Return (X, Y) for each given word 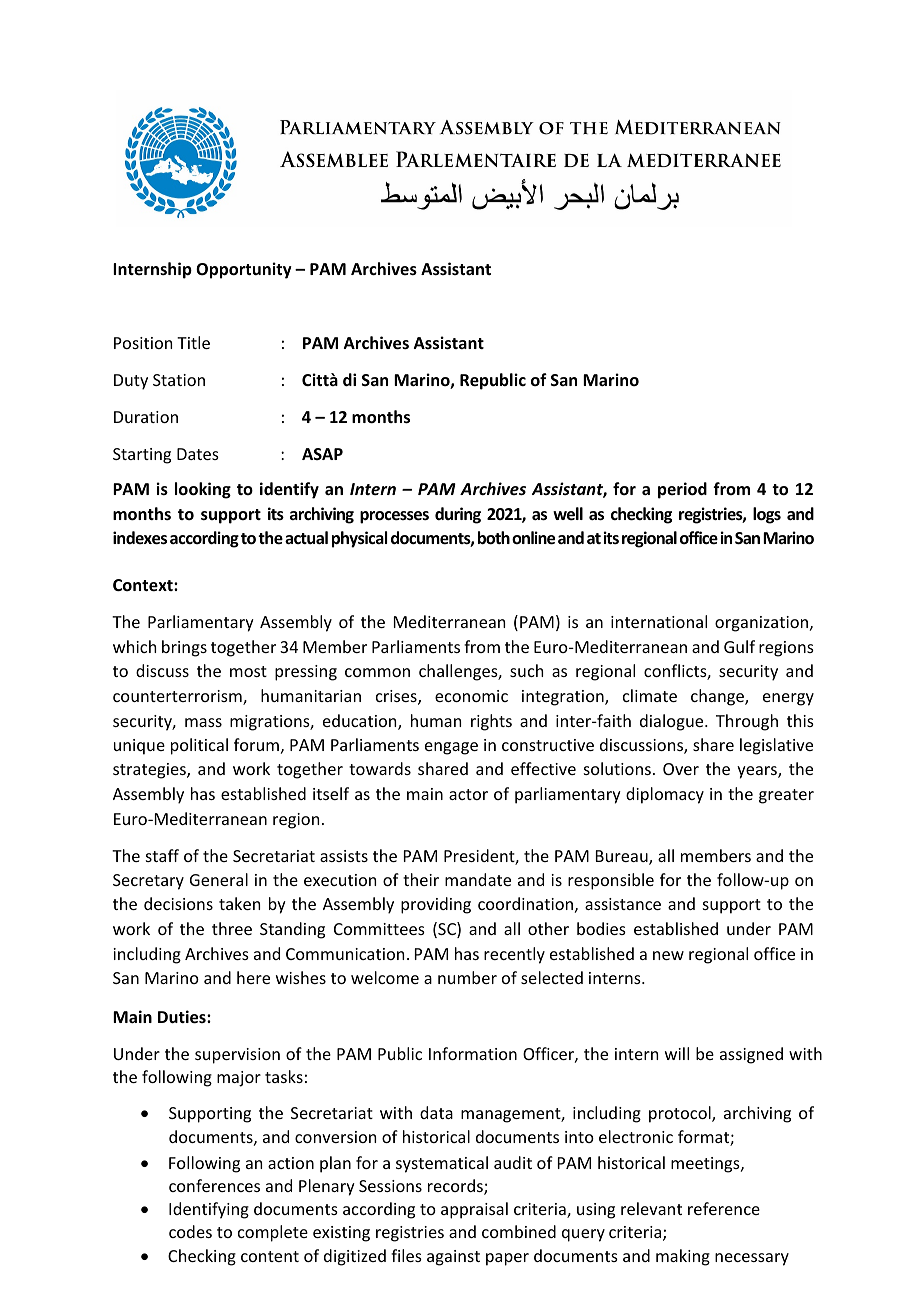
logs (767, 515)
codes (190, 1231)
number (467, 977)
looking (203, 490)
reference (724, 1208)
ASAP (322, 454)
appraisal (474, 1210)
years (758, 772)
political (199, 746)
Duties (183, 1017)
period (682, 490)
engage (451, 748)
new (668, 955)
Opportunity (244, 270)
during (458, 515)
